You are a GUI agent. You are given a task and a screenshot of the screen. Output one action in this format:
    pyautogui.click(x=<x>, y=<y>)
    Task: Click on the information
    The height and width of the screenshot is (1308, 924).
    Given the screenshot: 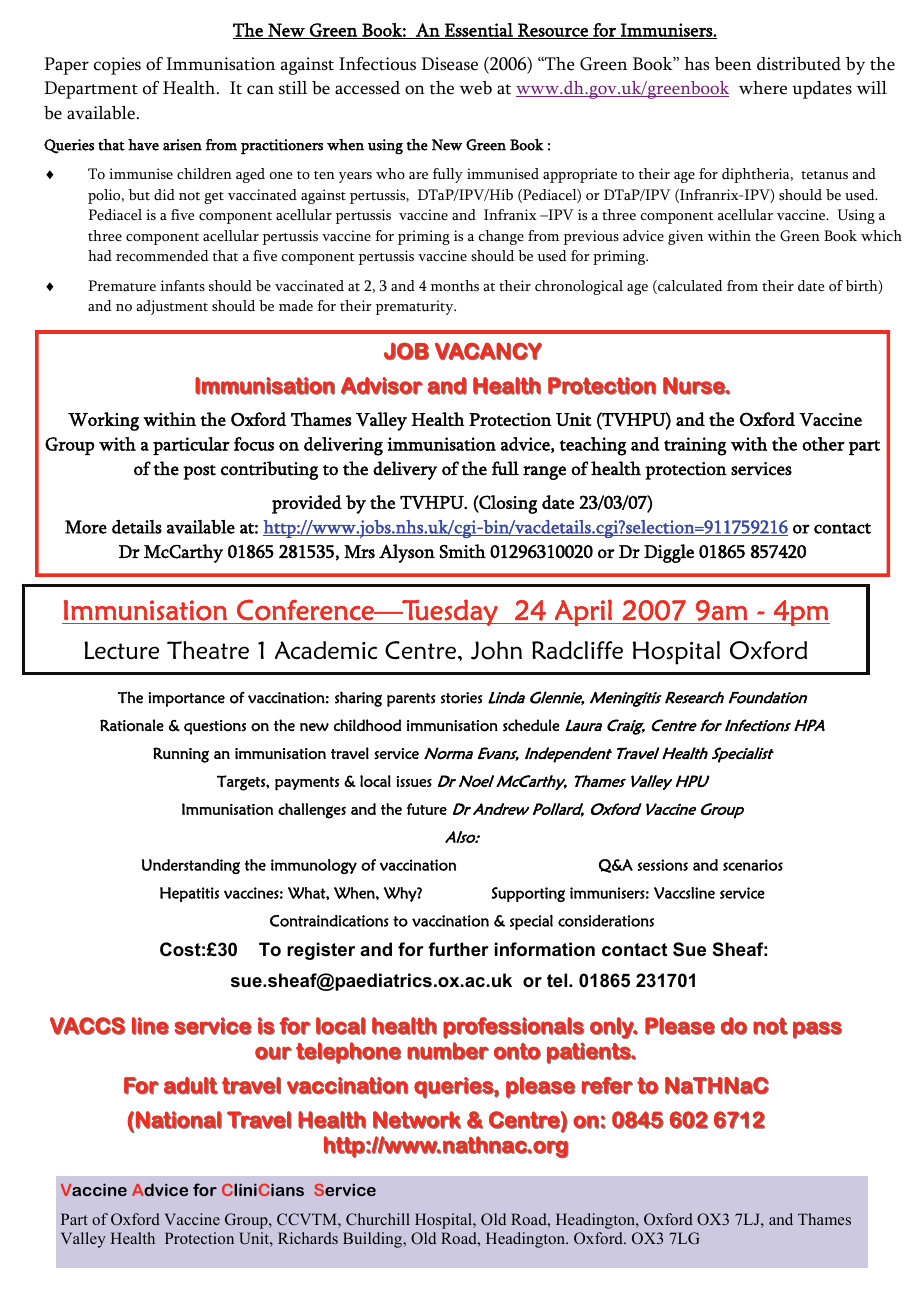 What is the action you would take?
    pyautogui.click(x=545, y=949)
